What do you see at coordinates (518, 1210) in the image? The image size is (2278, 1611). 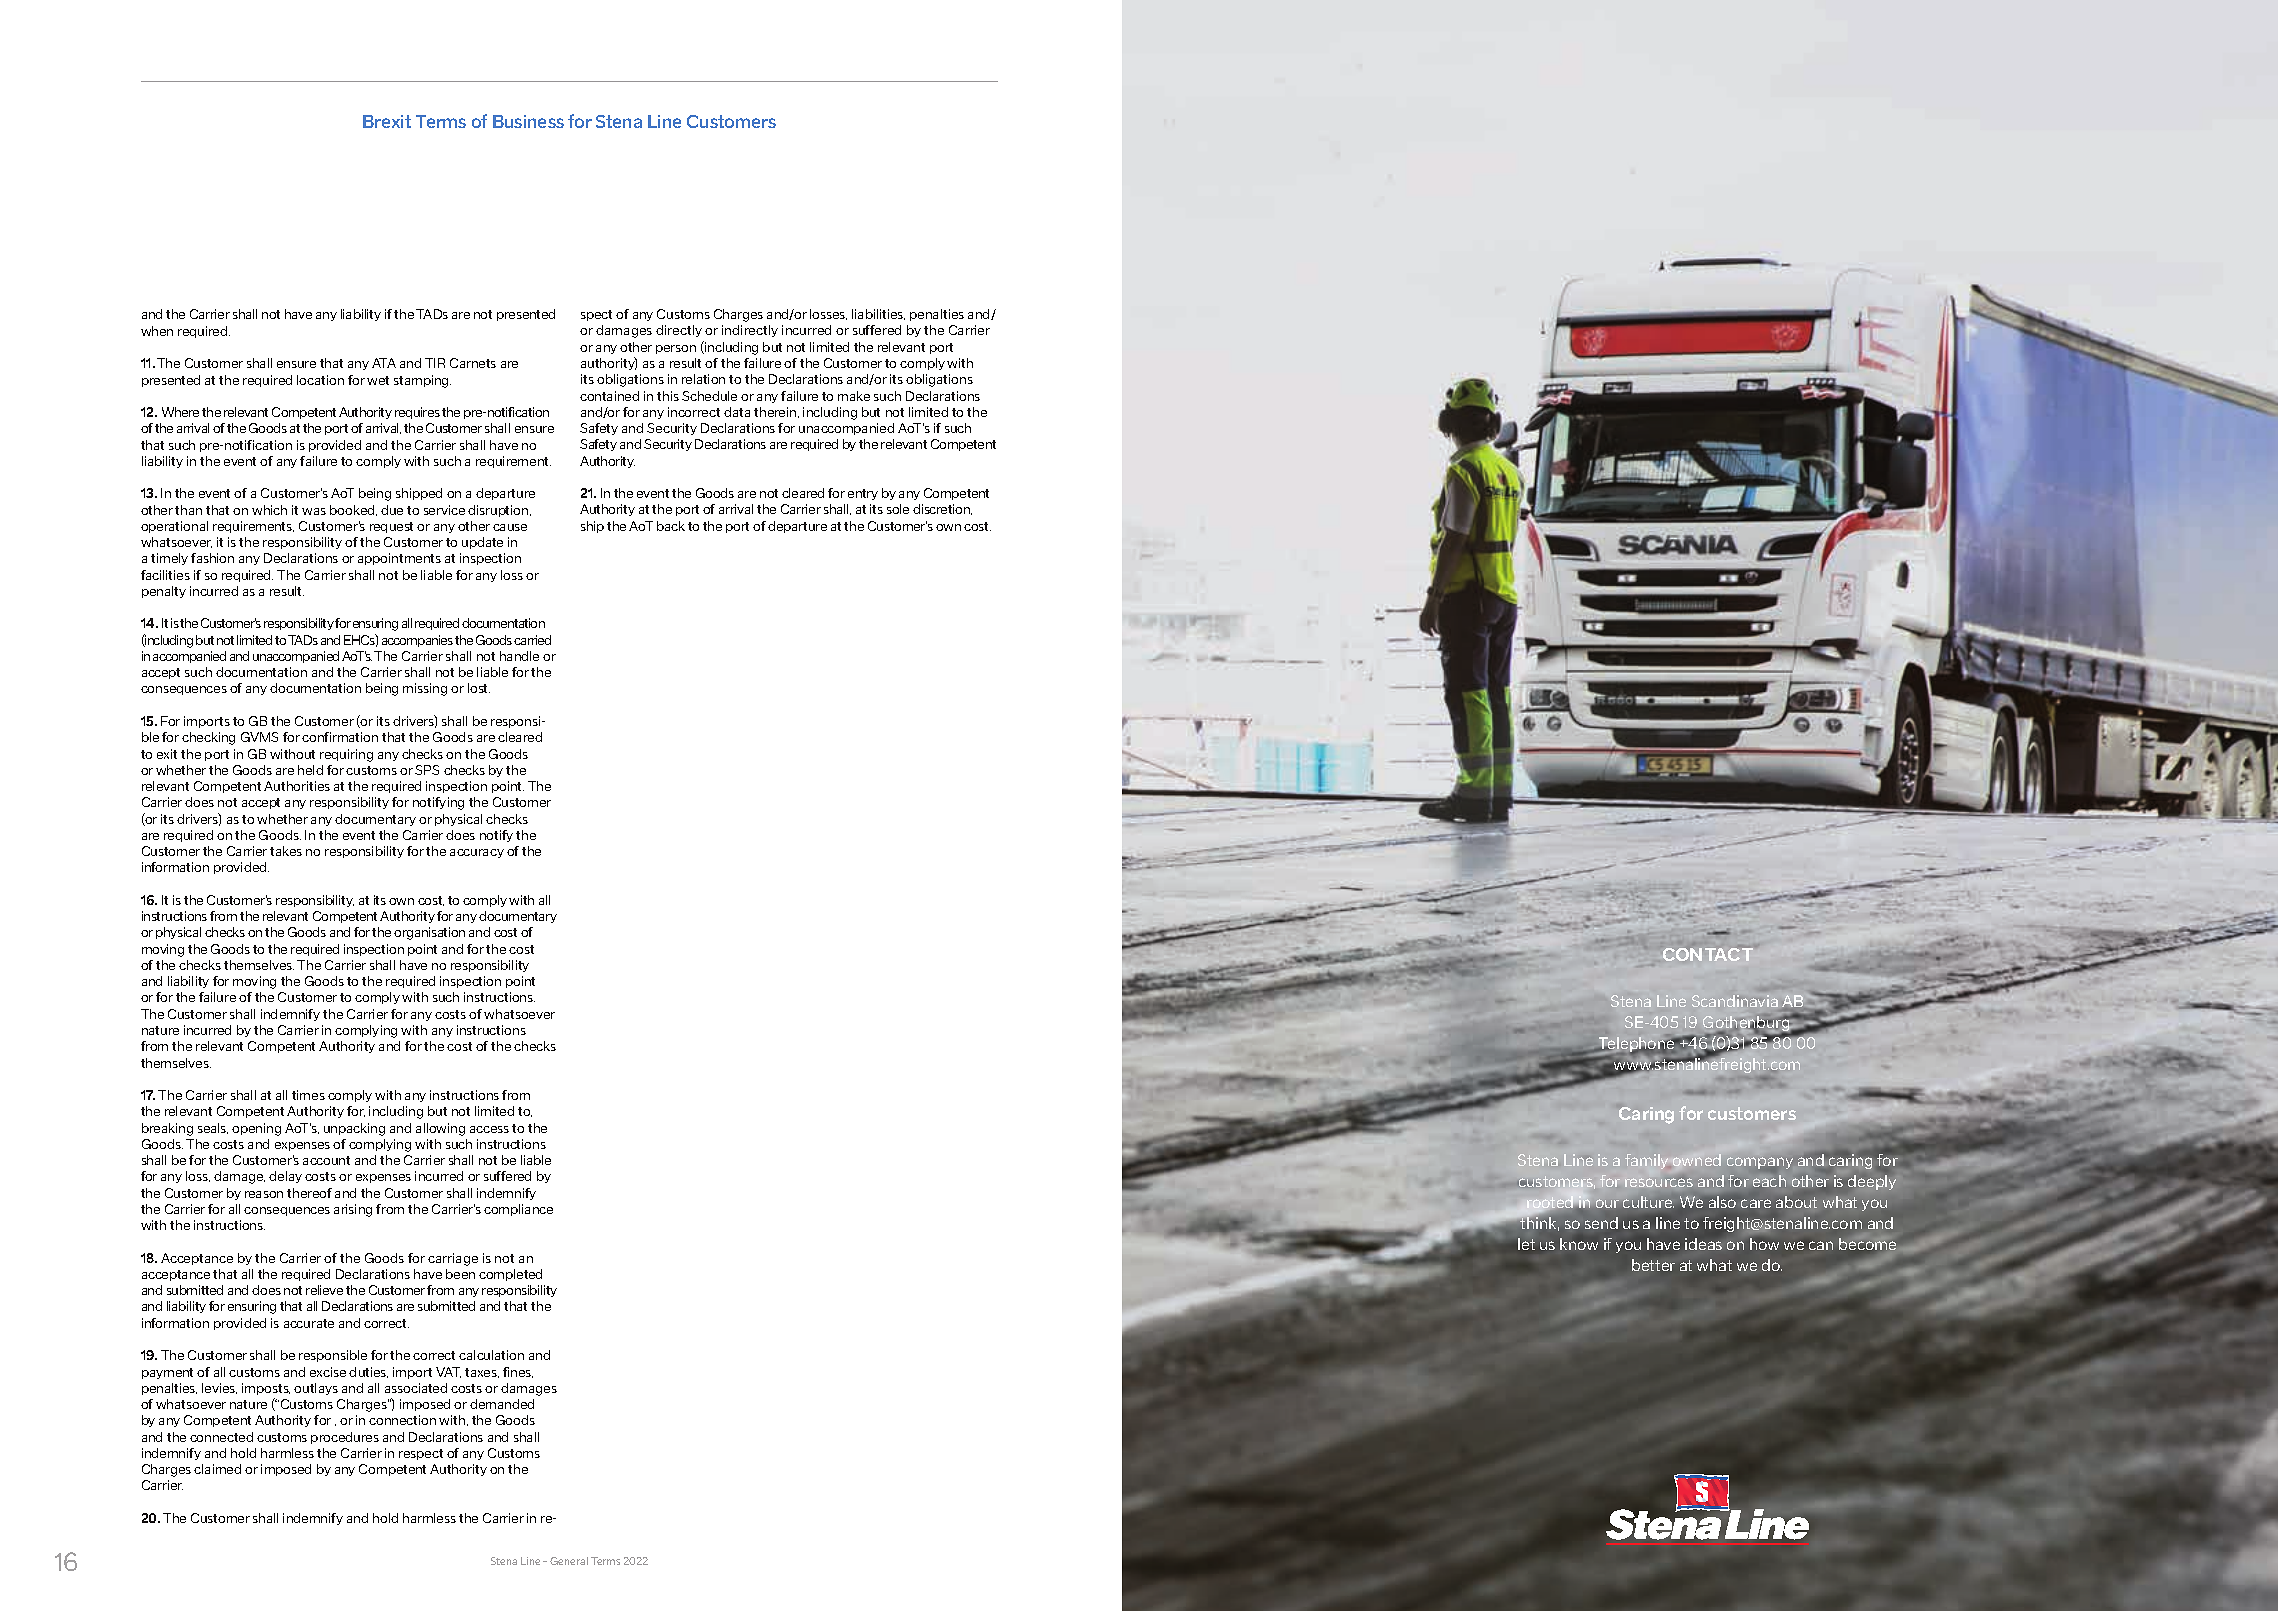 I see `compliance` at bounding box center [518, 1210].
